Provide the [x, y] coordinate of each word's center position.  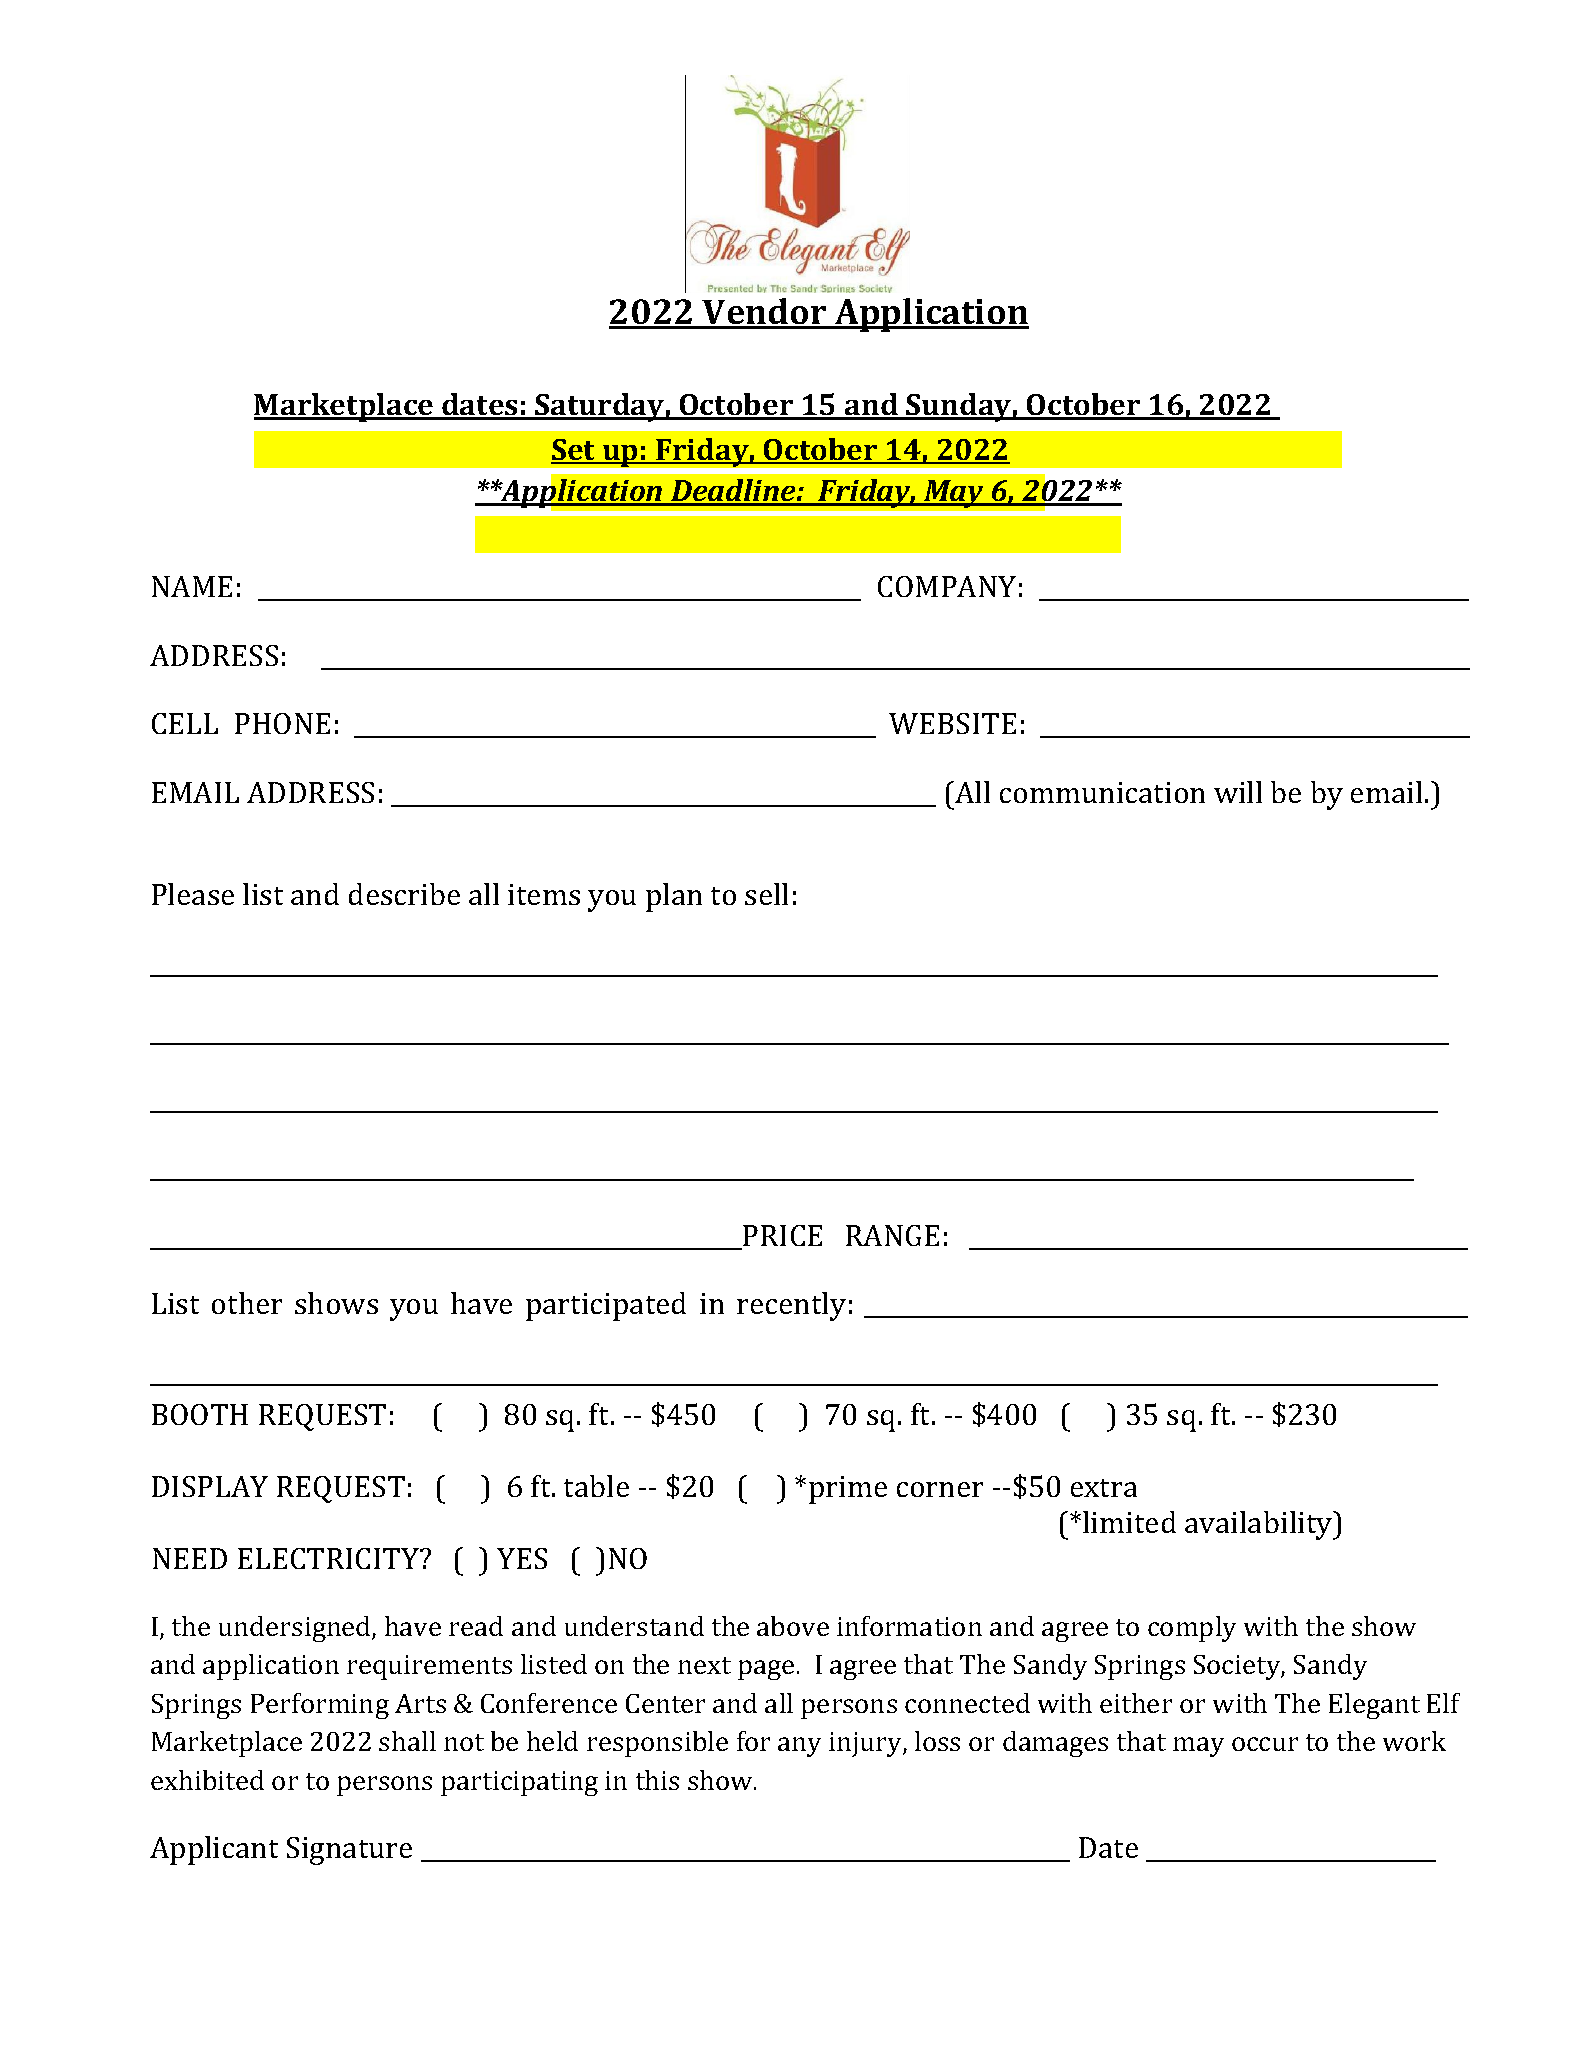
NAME [192, 586]
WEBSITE [952, 723]
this [657, 1780]
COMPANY [947, 586]
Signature [349, 1851]
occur [1265, 1744]
